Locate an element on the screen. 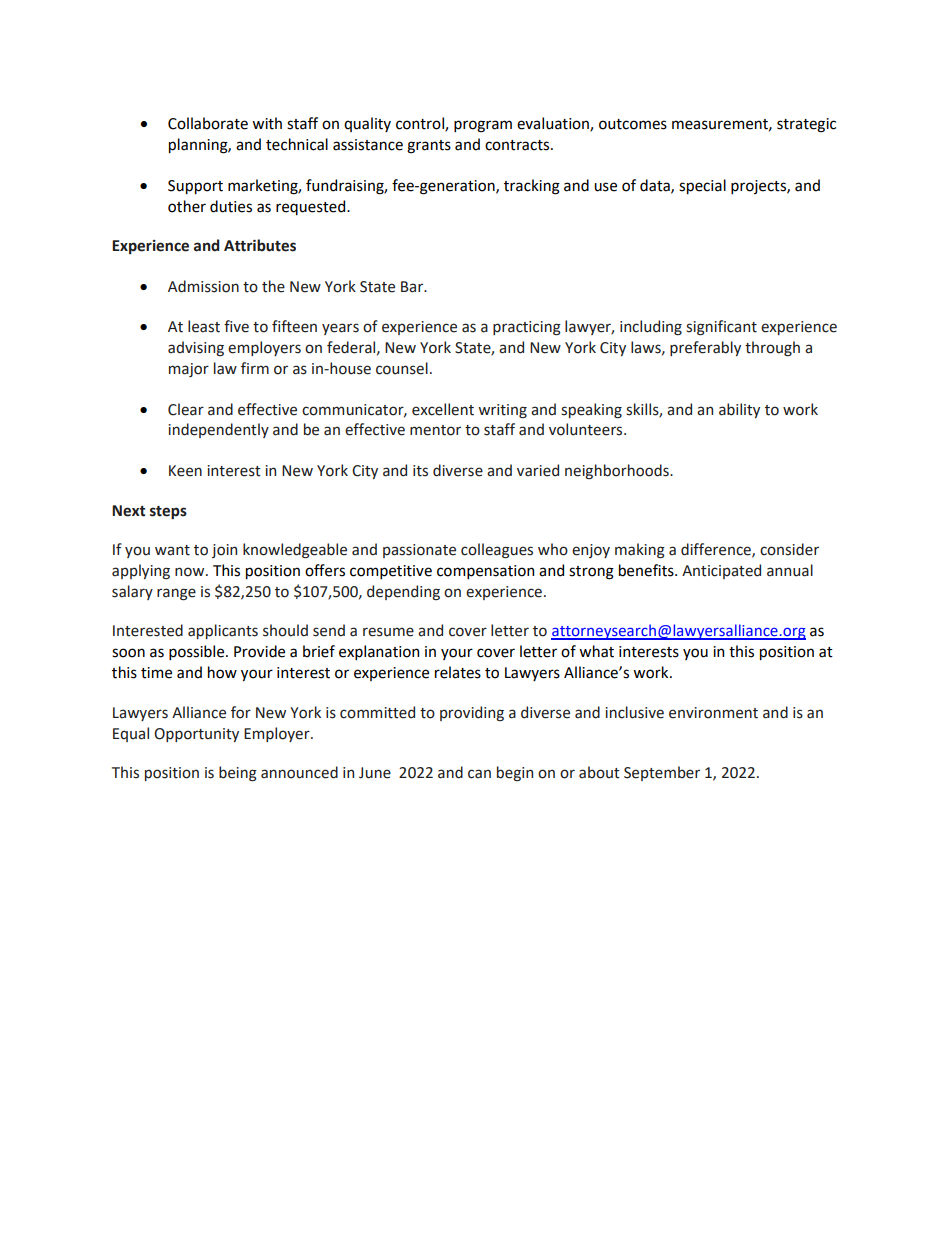  begin is located at coordinates (515, 773).
